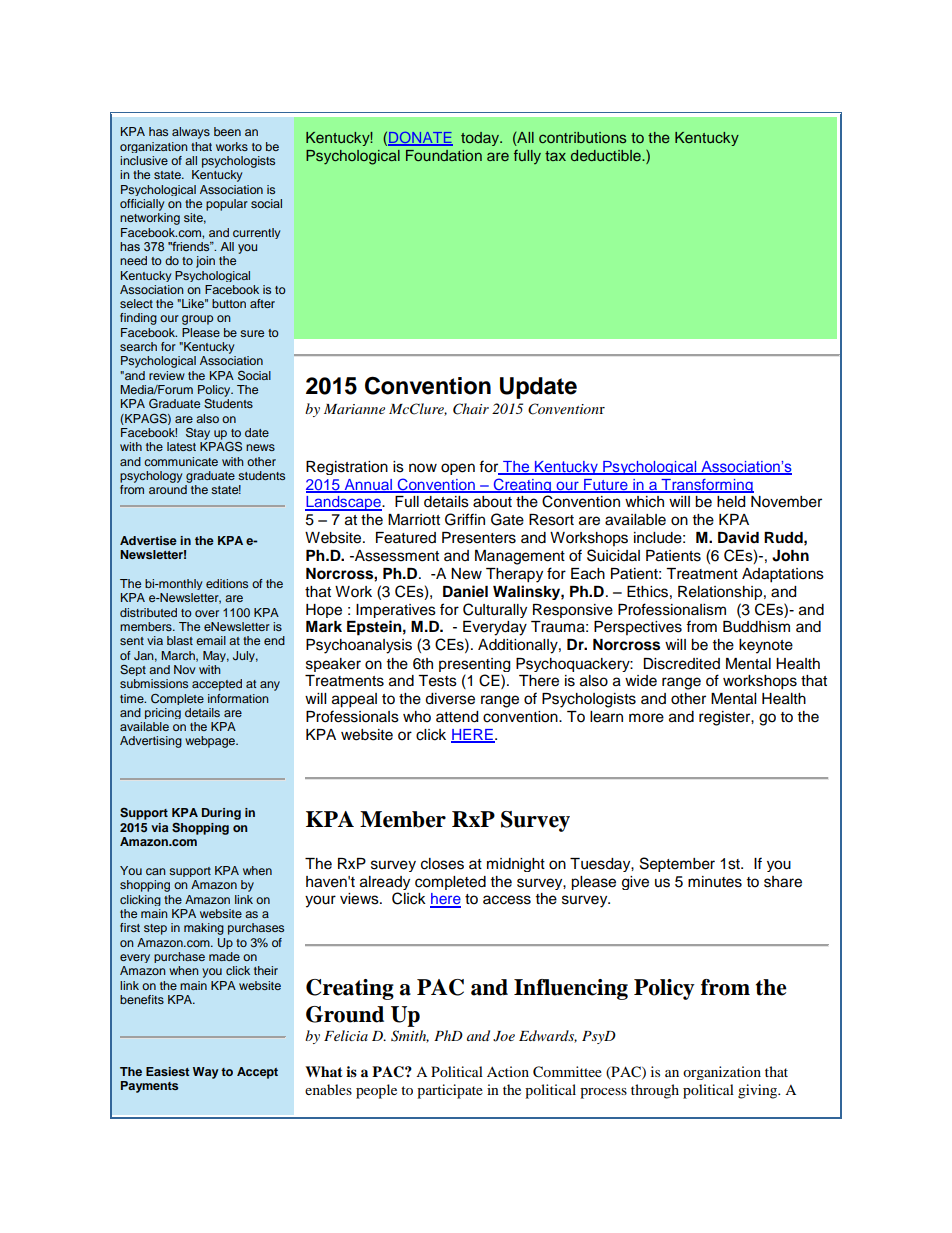 This page has width=952, height=1233. I want to click on always, so click(191, 133).
